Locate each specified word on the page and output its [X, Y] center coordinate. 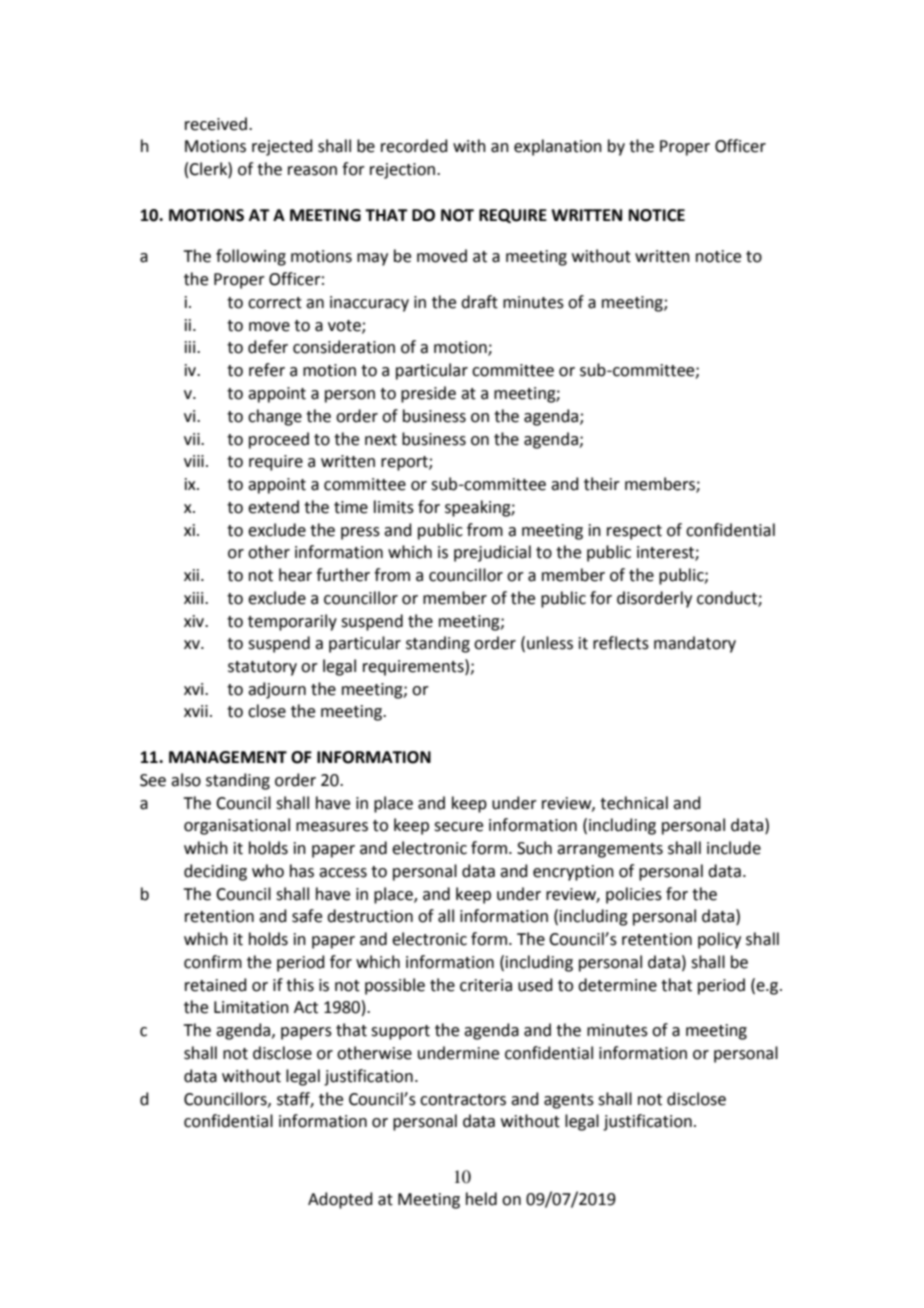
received [216, 124]
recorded [414, 146]
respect [634, 532]
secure [458, 827]
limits [394, 507]
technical [634, 803]
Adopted [340, 1200]
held [481, 1199]
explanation [558, 147]
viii [194, 461]
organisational [237, 826]
